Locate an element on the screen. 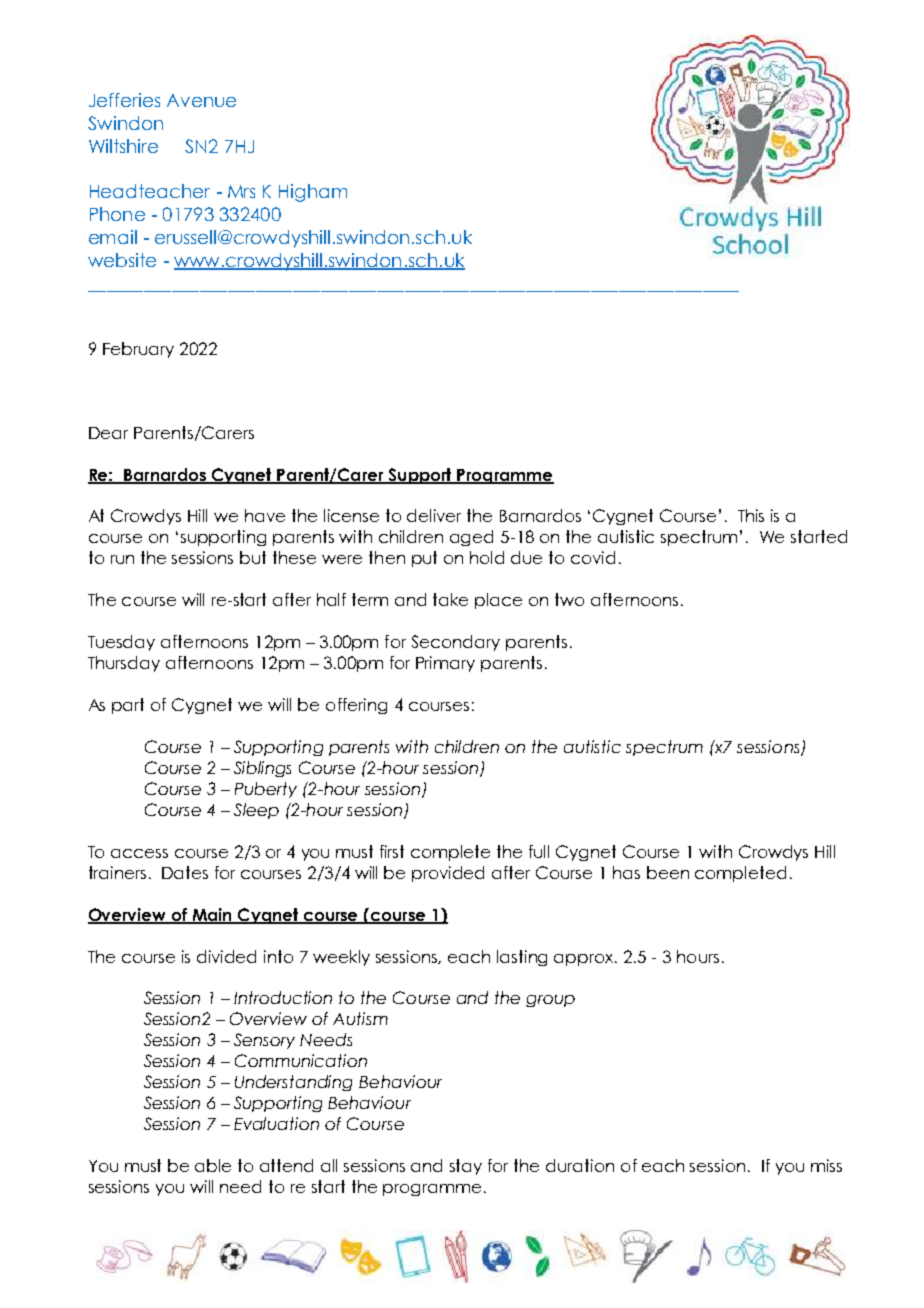 This screenshot has height=1308, width=924. Main is located at coordinates (212, 915).
